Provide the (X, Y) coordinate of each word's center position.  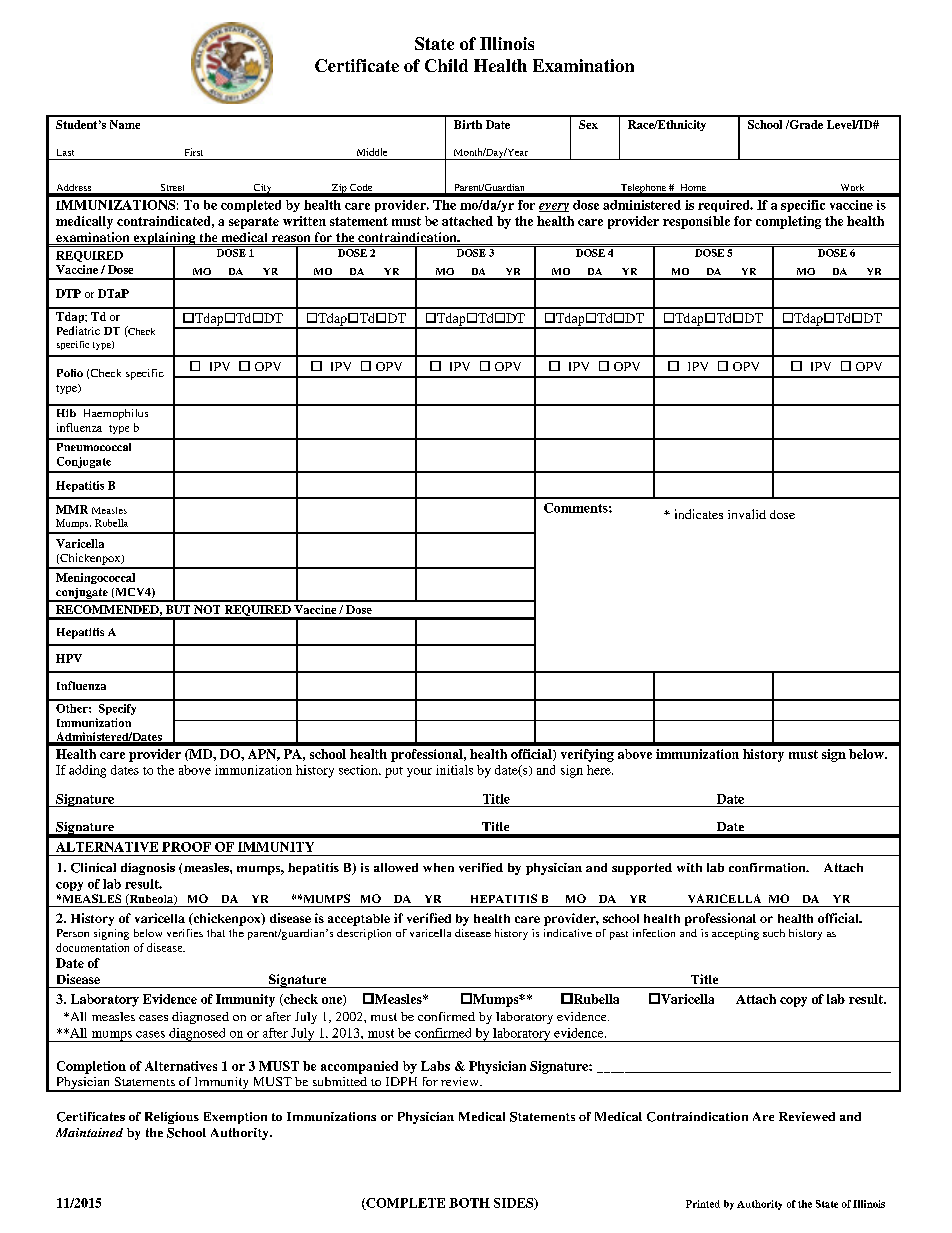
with (689, 867)
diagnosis (148, 869)
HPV (69, 658)
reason (291, 240)
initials (454, 770)
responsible (696, 222)
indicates (699, 514)
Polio (70, 373)
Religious (172, 1118)
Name (125, 124)
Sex (588, 124)
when (438, 867)
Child (446, 65)
